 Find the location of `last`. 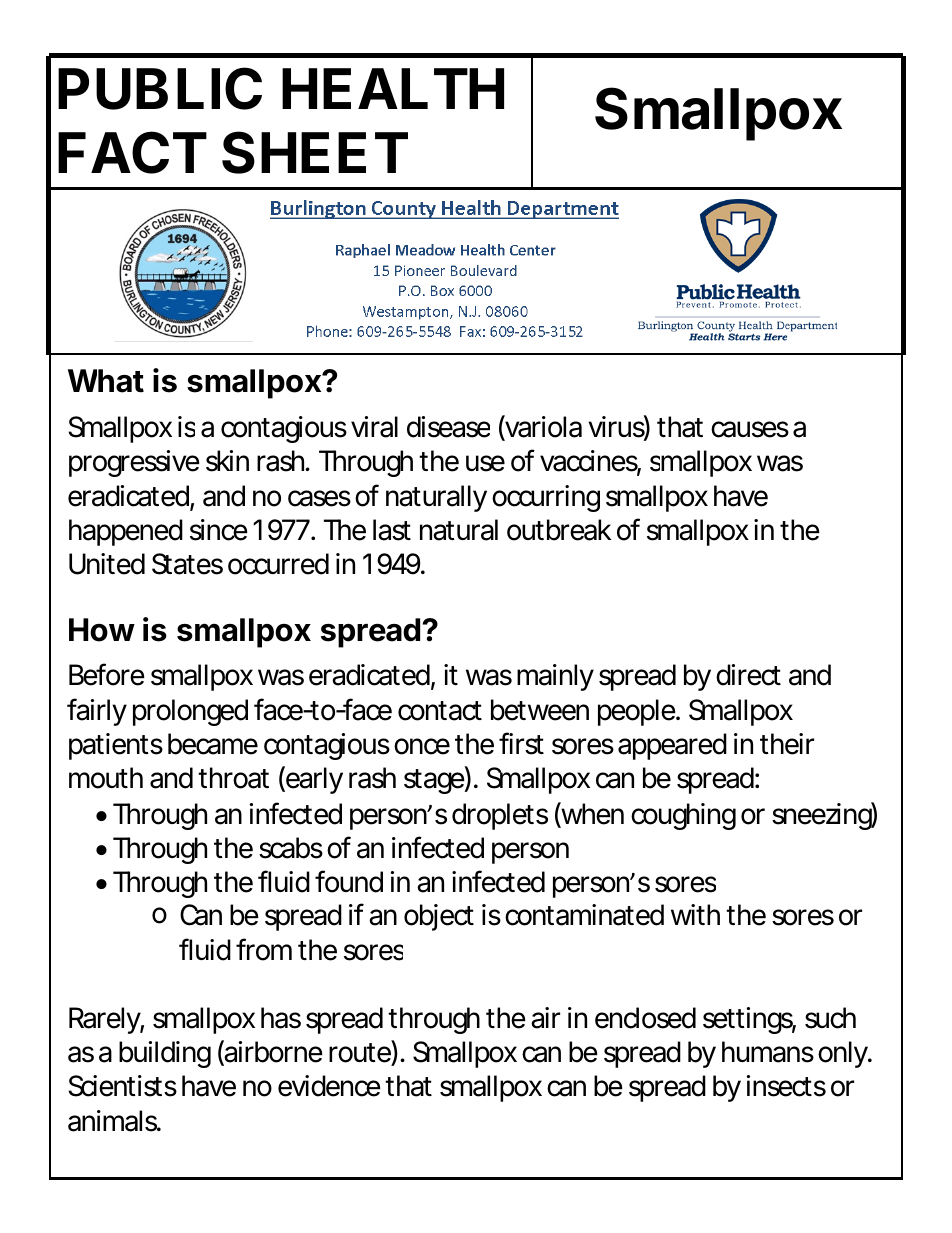

last is located at coordinates (392, 530).
